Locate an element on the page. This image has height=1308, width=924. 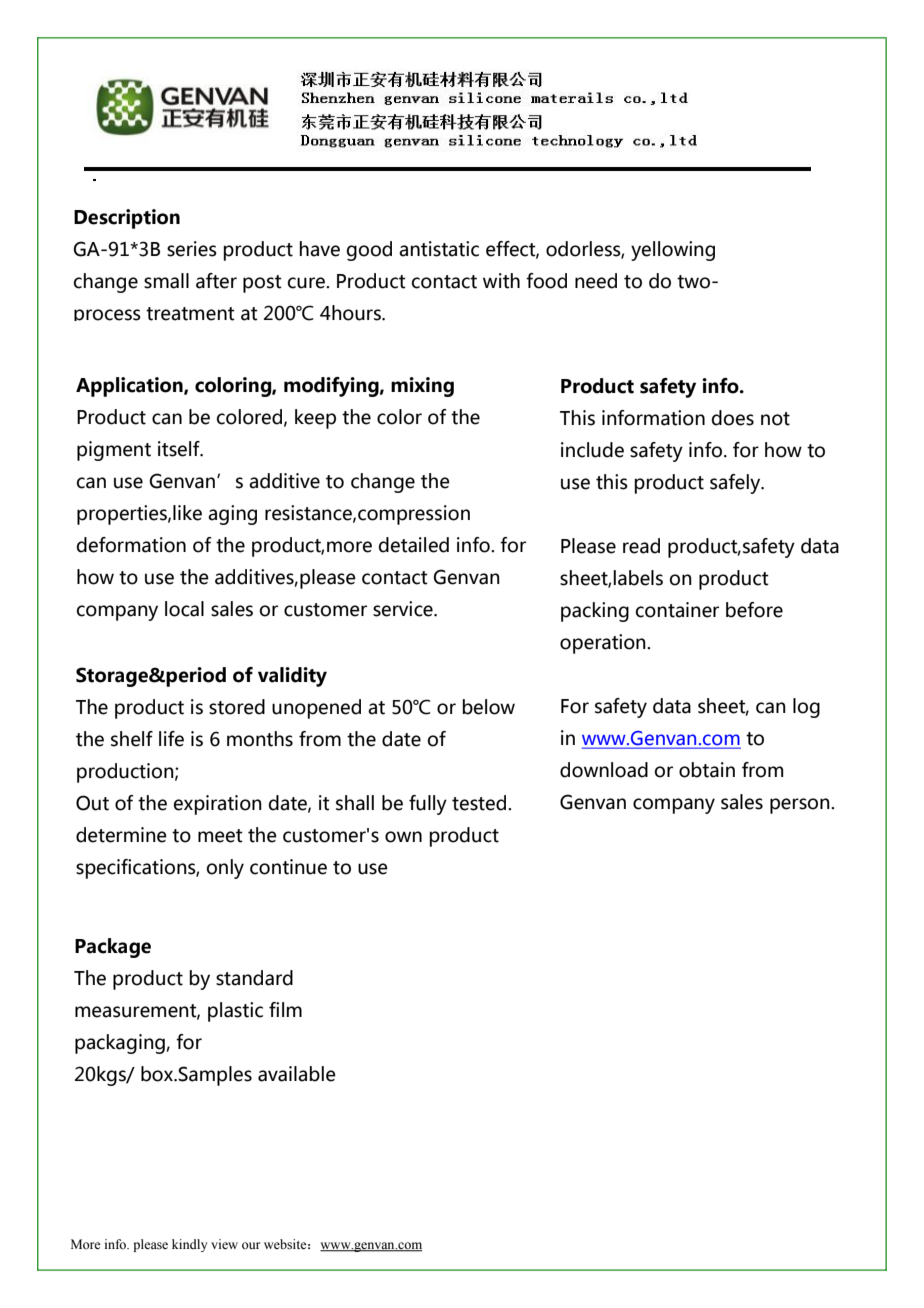
itself is located at coordinates (180, 449).
